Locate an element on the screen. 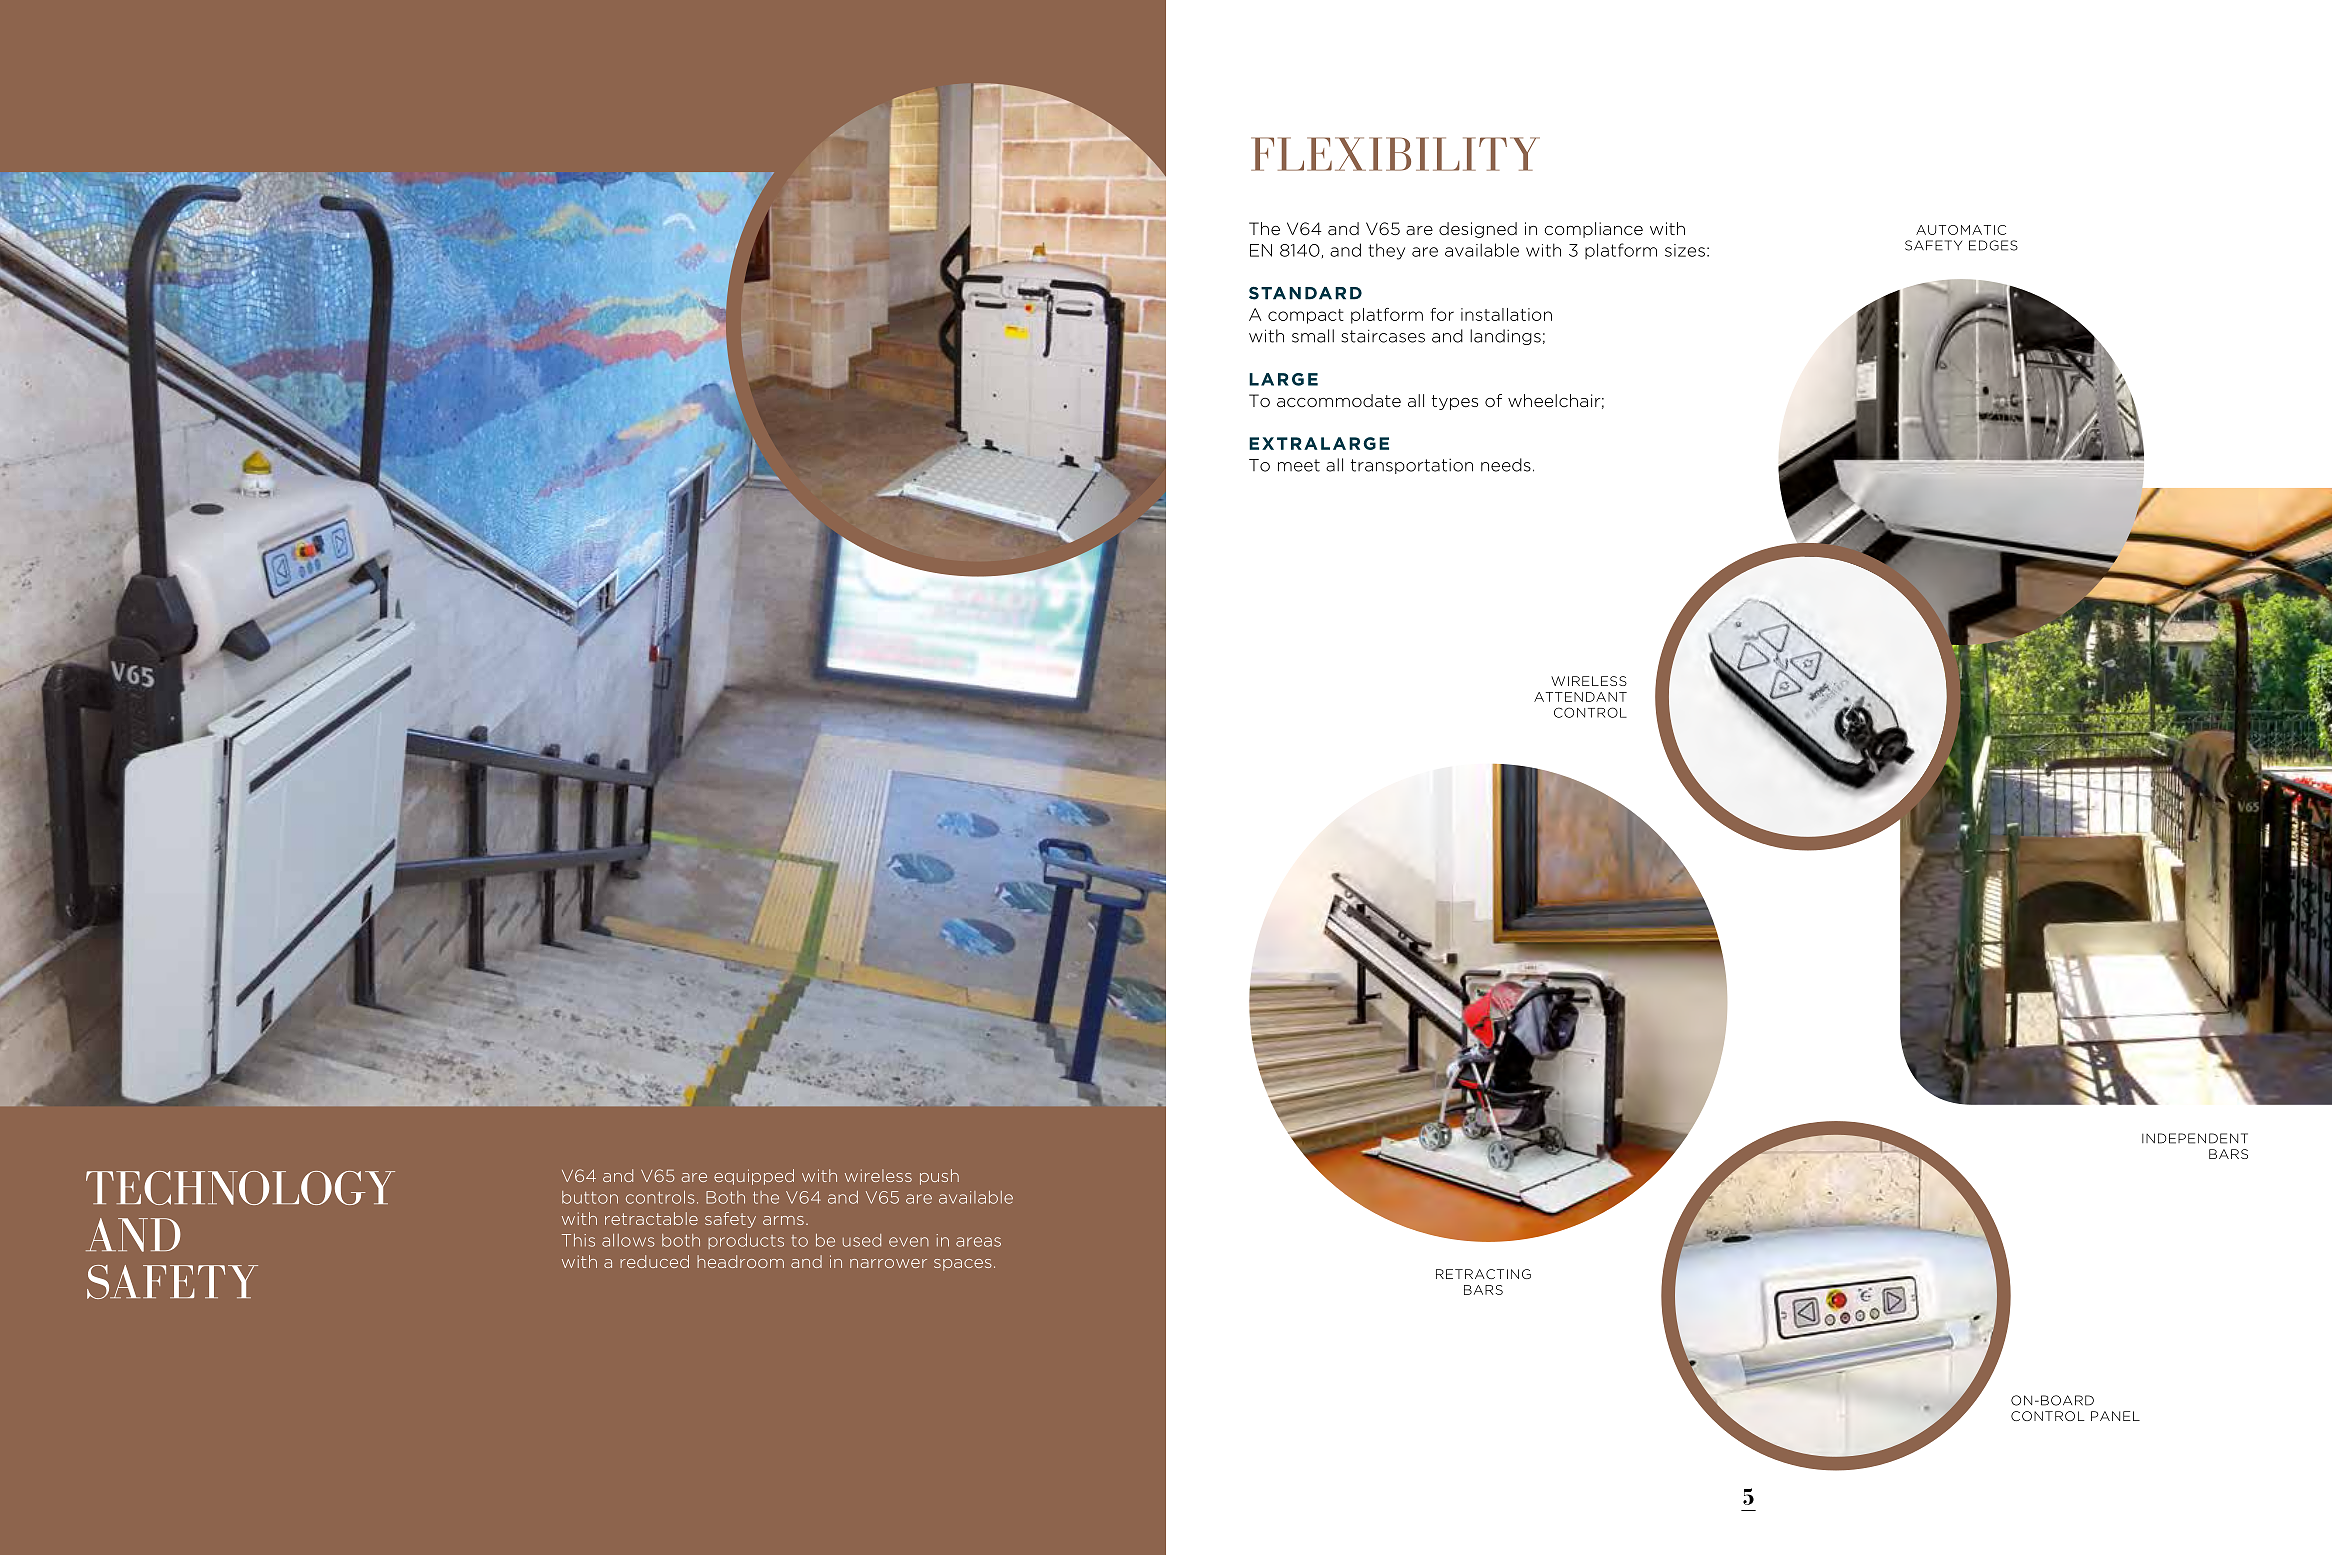  push is located at coordinates (939, 1177).
